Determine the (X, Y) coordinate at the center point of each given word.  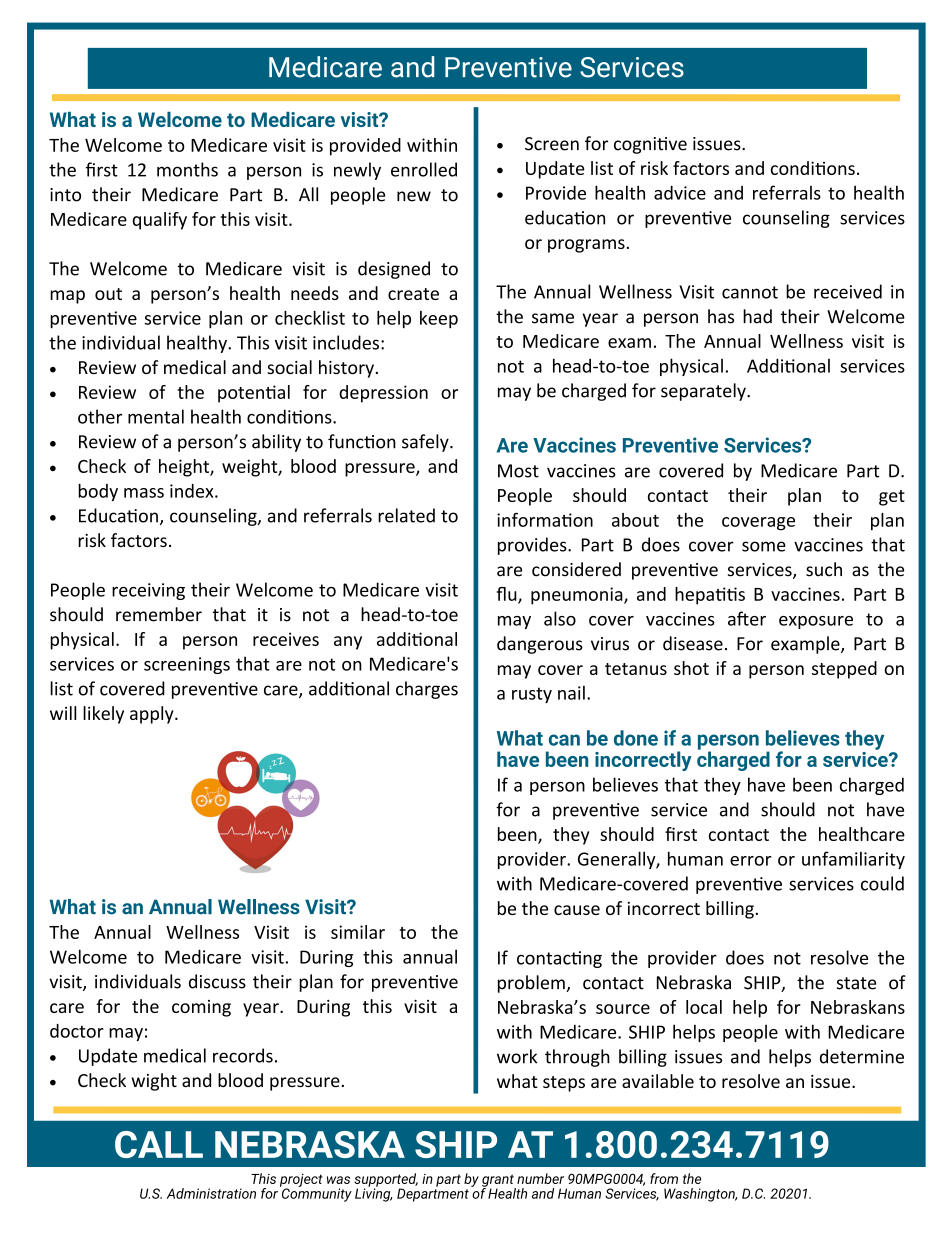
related (406, 515)
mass (144, 493)
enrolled (424, 169)
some (764, 546)
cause (577, 910)
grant (499, 1181)
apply (153, 715)
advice (680, 192)
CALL (159, 1144)
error (751, 861)
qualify (159, 221)
